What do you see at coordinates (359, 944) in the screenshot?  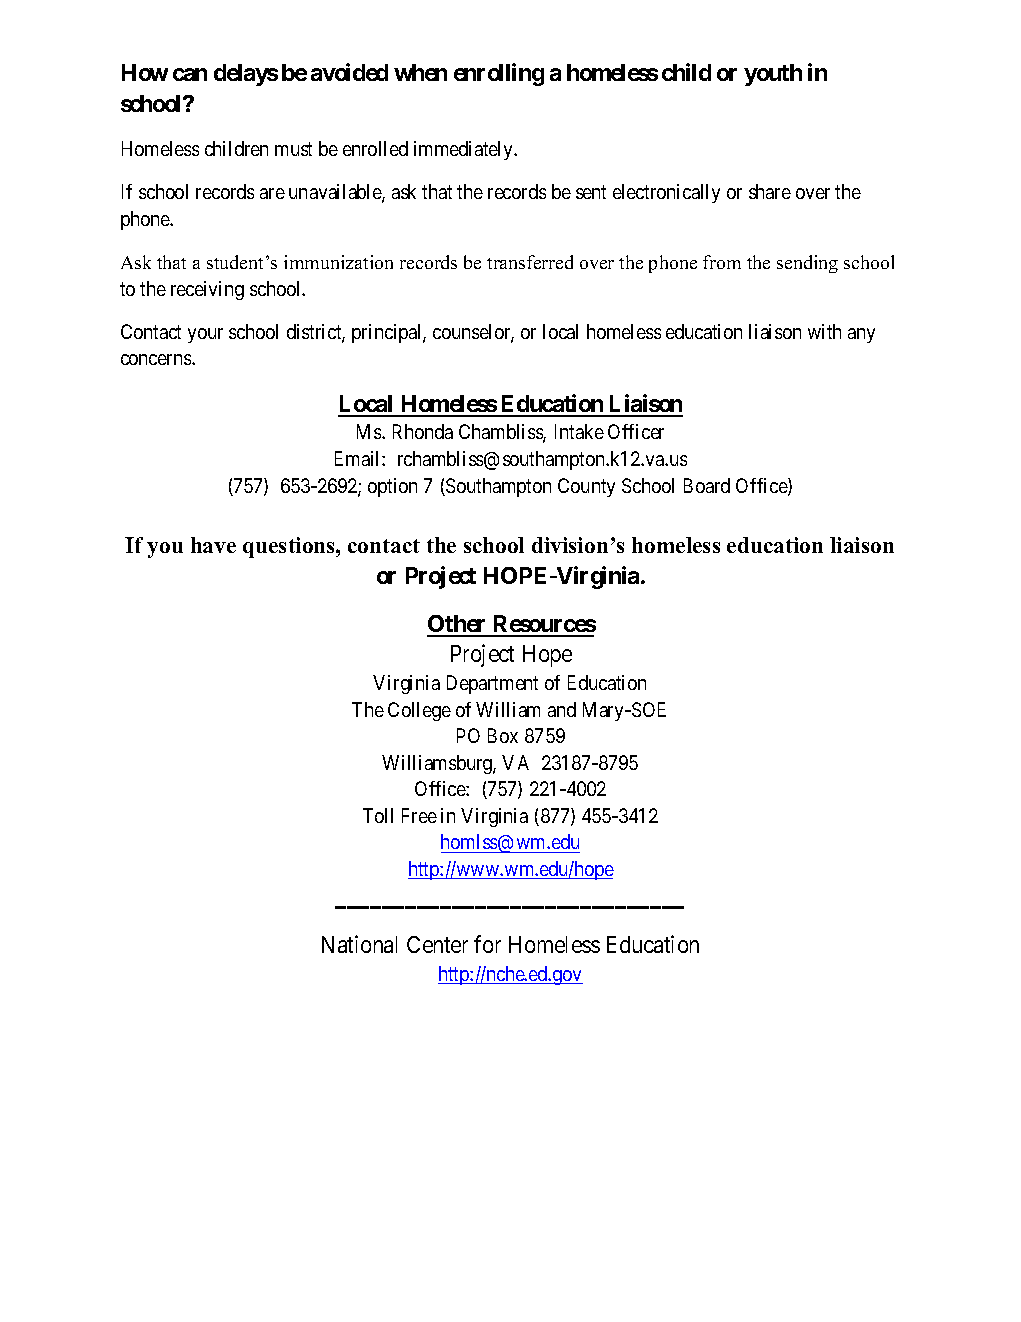 I see `National` at bounding box center [359, 944].
